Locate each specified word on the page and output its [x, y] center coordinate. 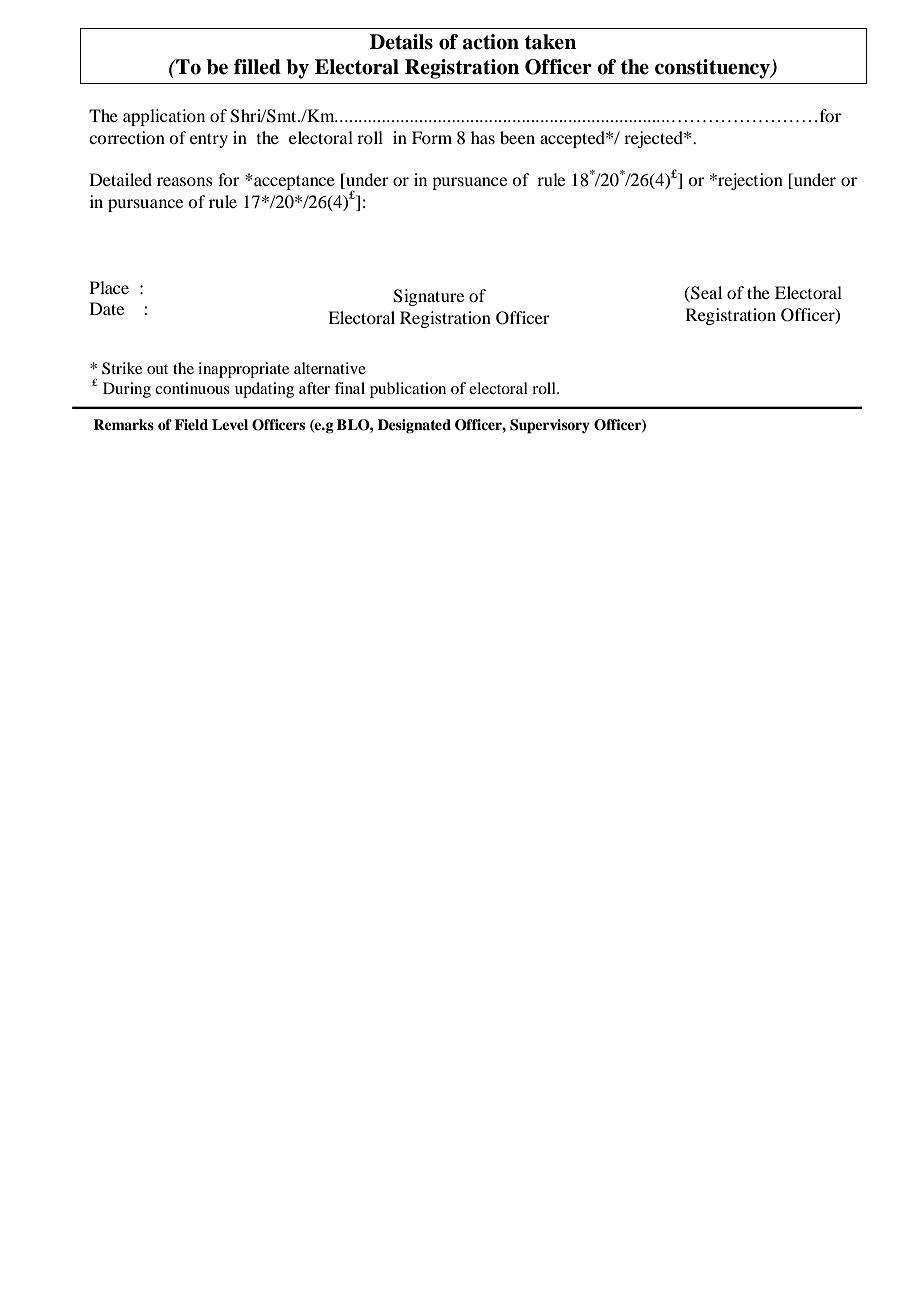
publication [408, 390]
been [517, 137]
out [157, 369]
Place [109, 287]
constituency [713, 69]
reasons [185, 181]
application [164, 117]
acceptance [293, 182]
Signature [428, 297]
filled [257, 67]
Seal [705, 294]
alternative [330, 368]
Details [401, 42]
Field [191, 425]
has [483, 137]
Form [432, 137]
